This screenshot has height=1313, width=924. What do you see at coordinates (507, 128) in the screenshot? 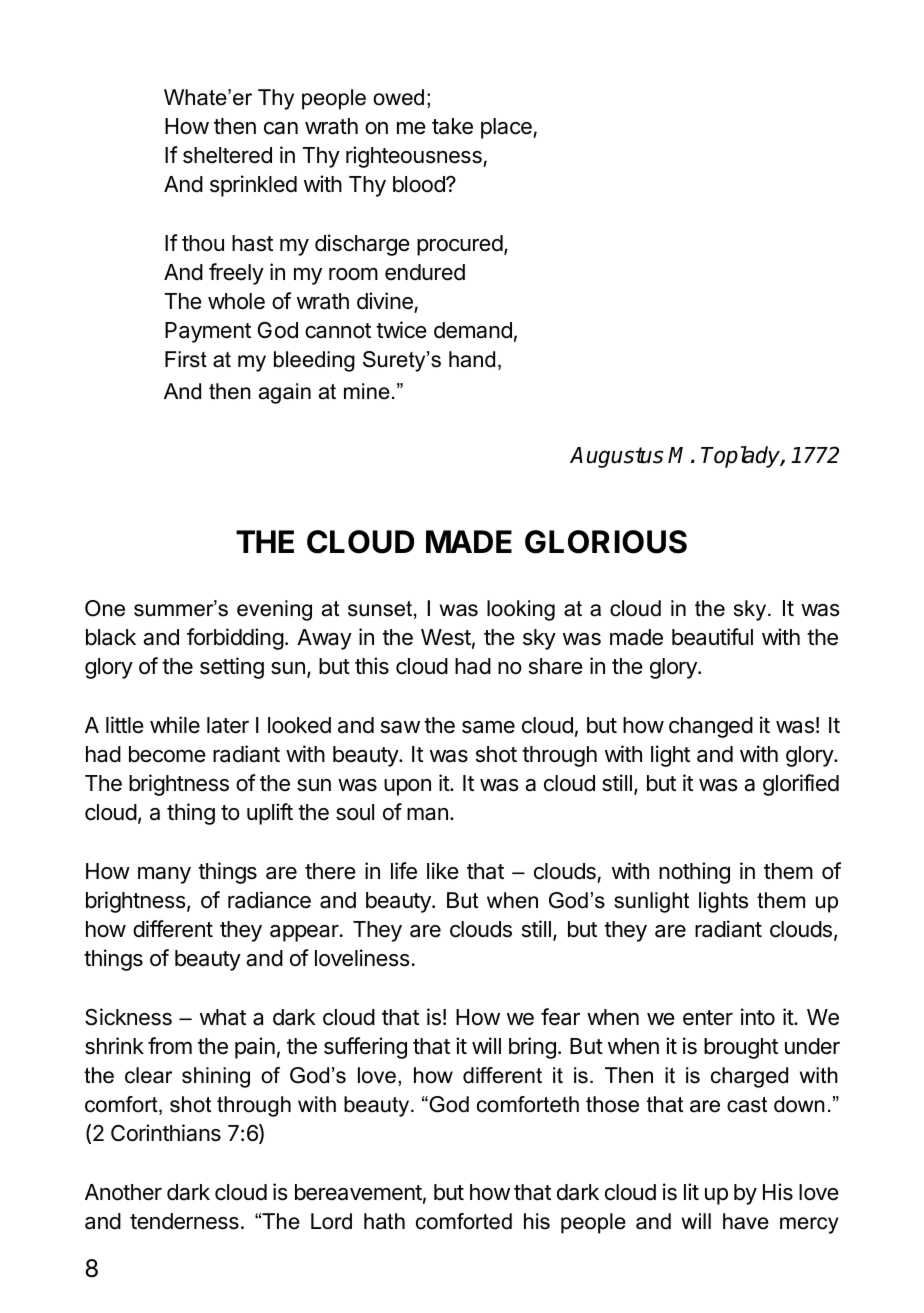
I see `place` at bounding box center [507, 128].
